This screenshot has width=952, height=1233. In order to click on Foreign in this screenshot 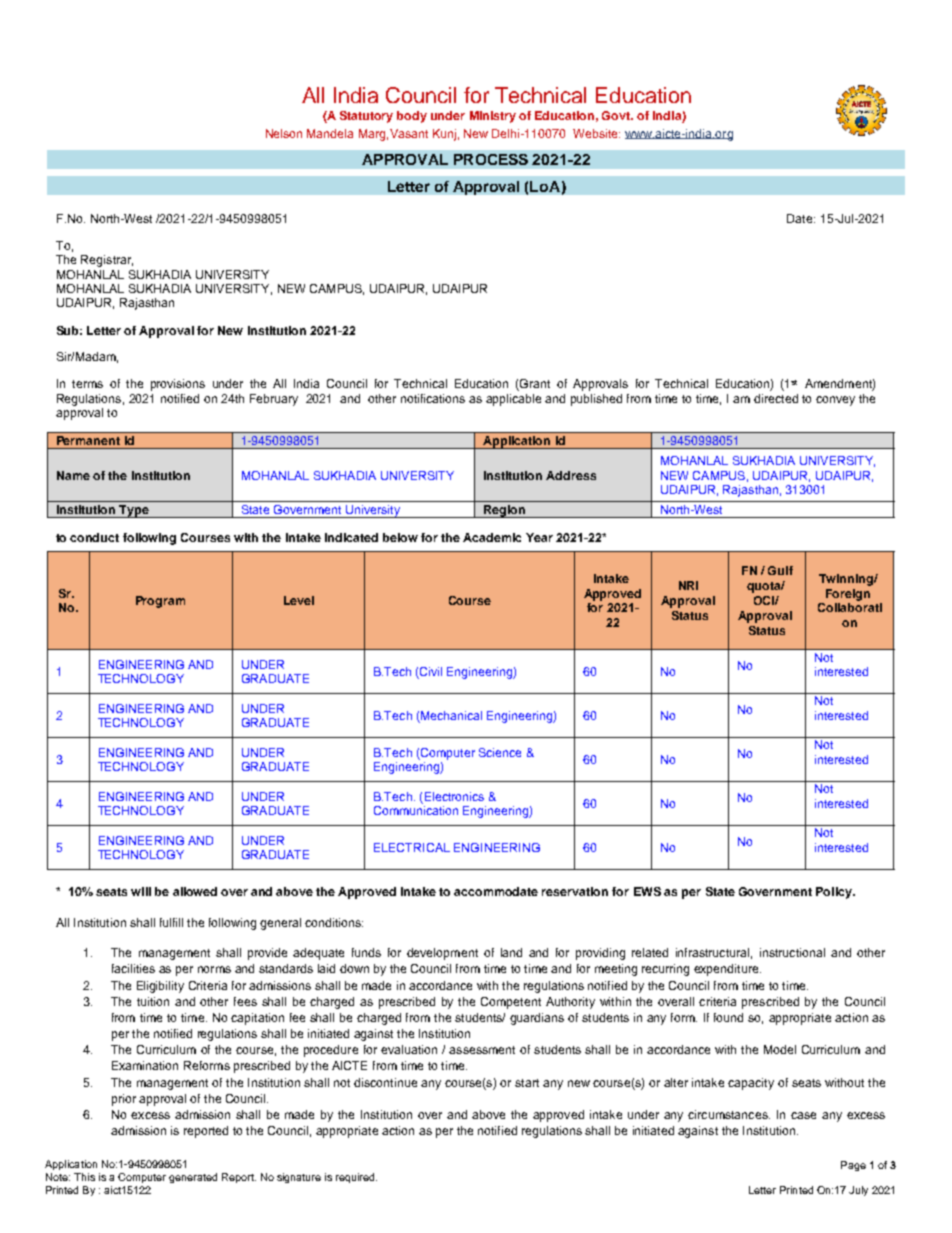, I will do `click(848, 595)`.
